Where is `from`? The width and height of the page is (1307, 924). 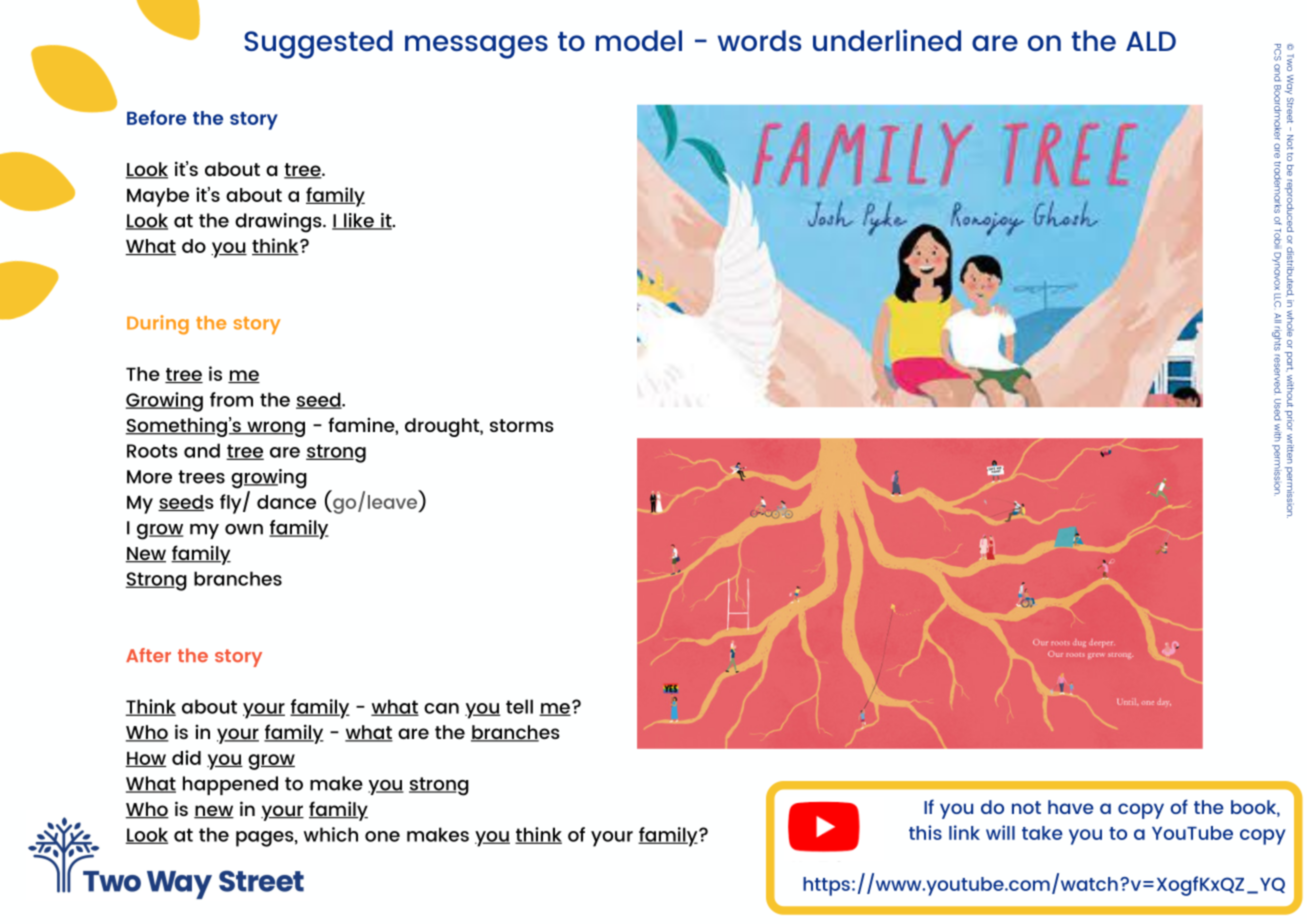 from is located at coordinates (231, 399).
